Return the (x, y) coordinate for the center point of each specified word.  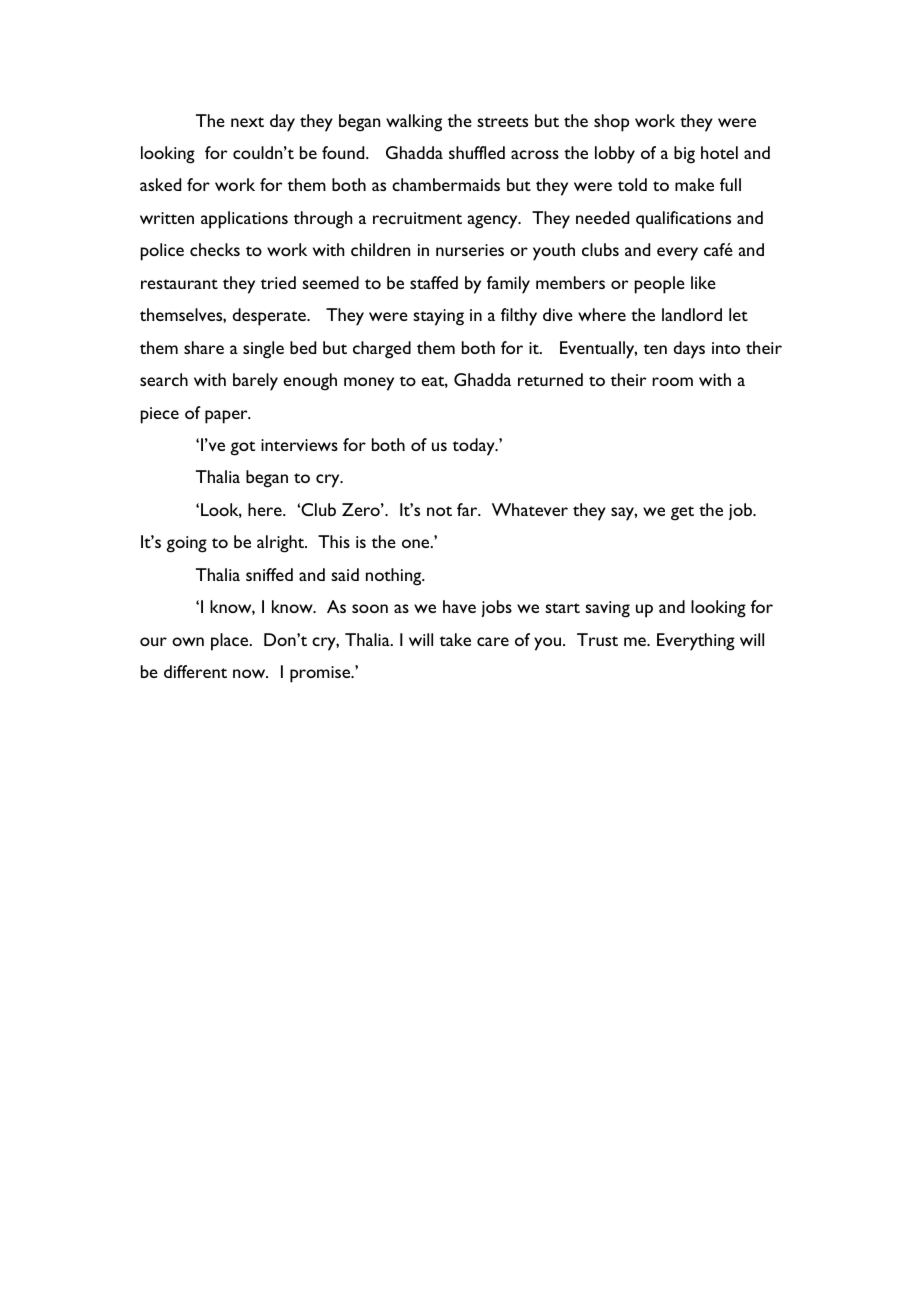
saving (607, 609)
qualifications (683, 220)
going (186, 544)
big (684, 155)
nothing (395, 577)
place (231, 642)
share (204, 347)
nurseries (470, 250)
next (247, 122)
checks (215, 249)
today (475, 447)
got (242, 448)
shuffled (477, 152)
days (689, 350)
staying (438, 317)
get (682, 513)
